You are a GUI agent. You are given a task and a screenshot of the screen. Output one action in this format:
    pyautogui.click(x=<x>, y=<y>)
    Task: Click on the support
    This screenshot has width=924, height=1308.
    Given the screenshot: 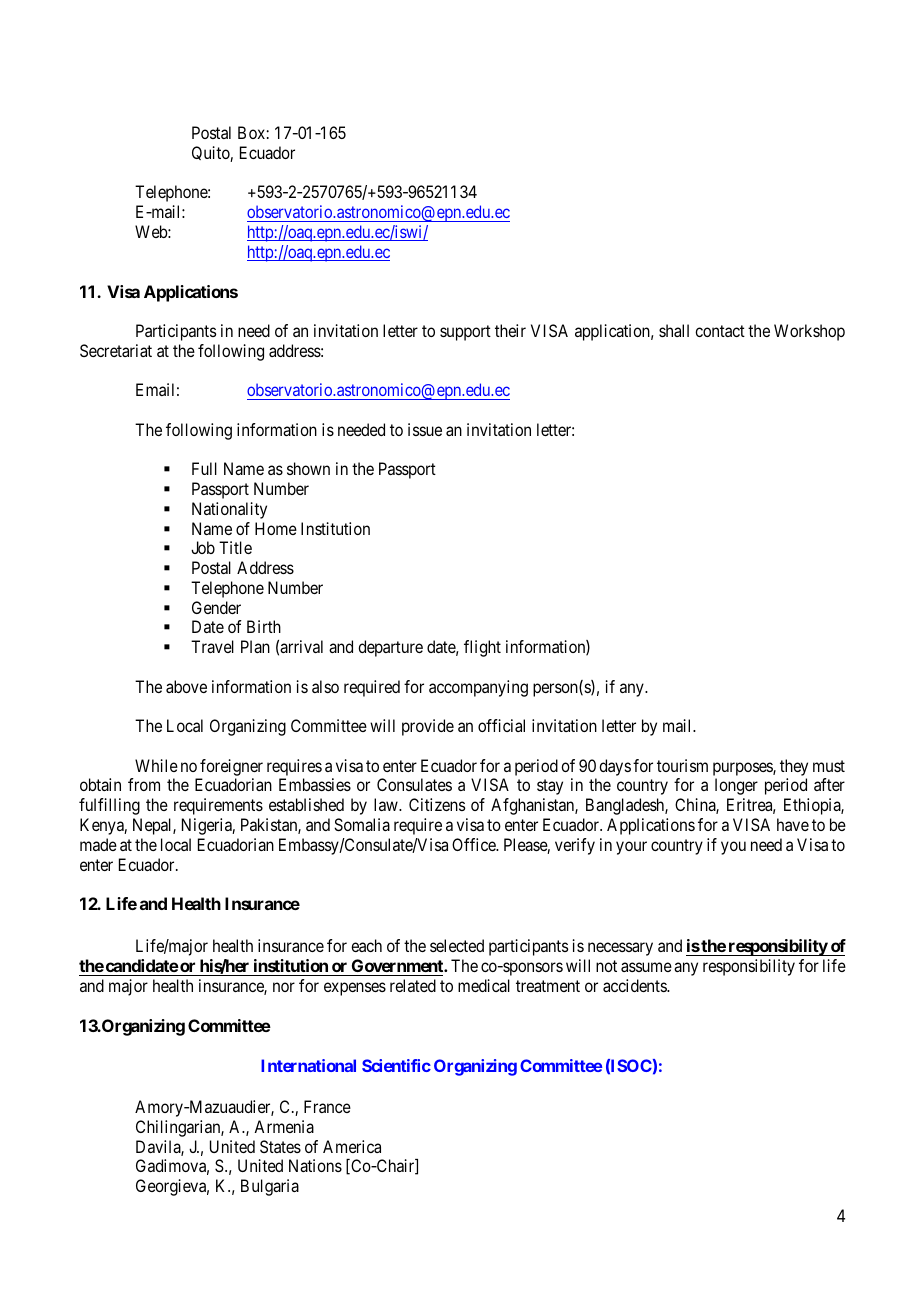 What is the action you would take?
    pyautogui.click(x=465, y=333)
